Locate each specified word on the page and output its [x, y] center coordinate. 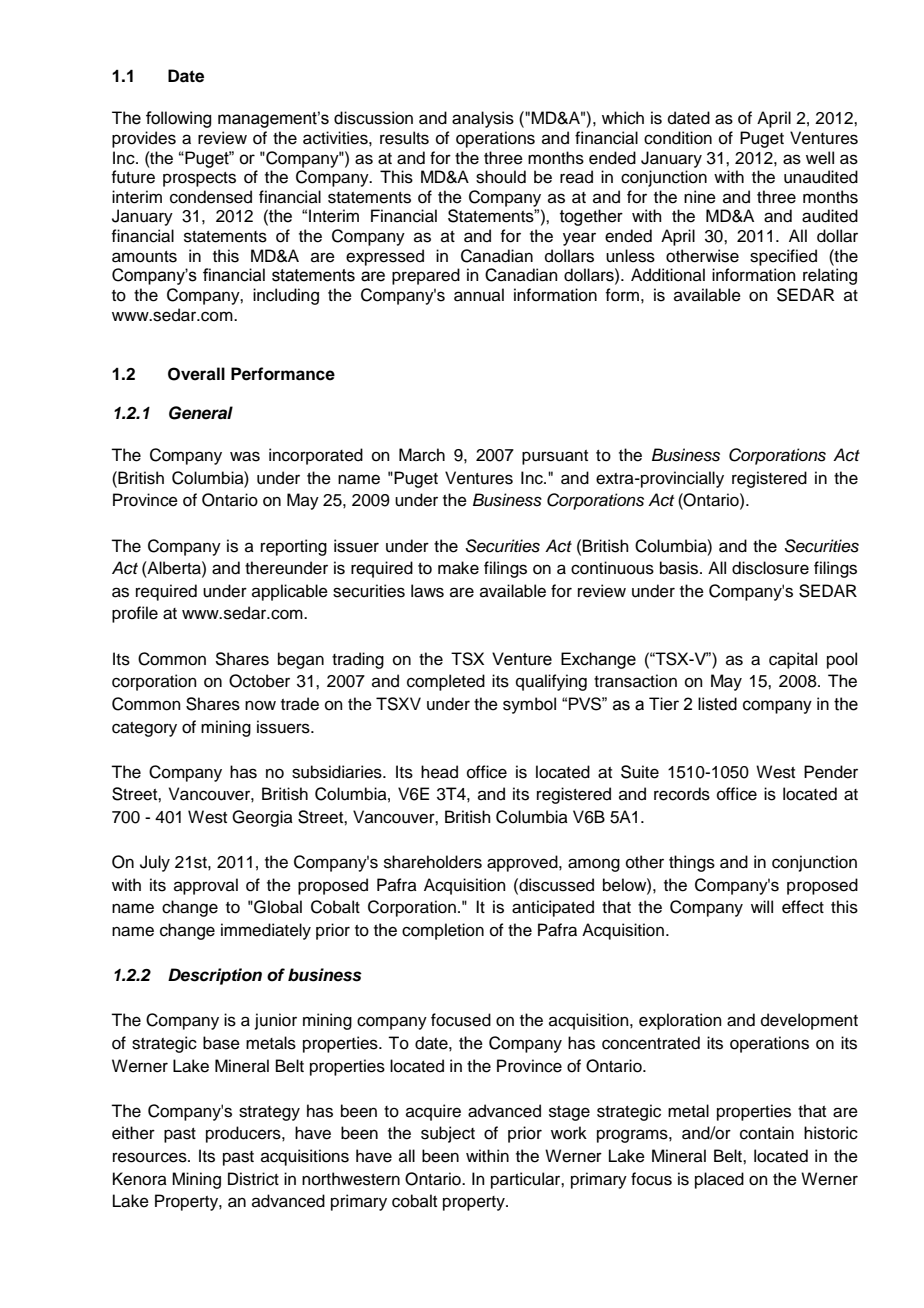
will [762, 906]
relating [830, 276]
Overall [196, 374]
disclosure [770, 568]
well [820, 158]
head [439, 772]
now [260, 705]
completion [443, 931]
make [458, 568]
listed [717, 704]
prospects [199, 179]
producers [244, 1134]
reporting [294, 547]
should [501, 177]
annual [479, 295]
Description [215, 976]
